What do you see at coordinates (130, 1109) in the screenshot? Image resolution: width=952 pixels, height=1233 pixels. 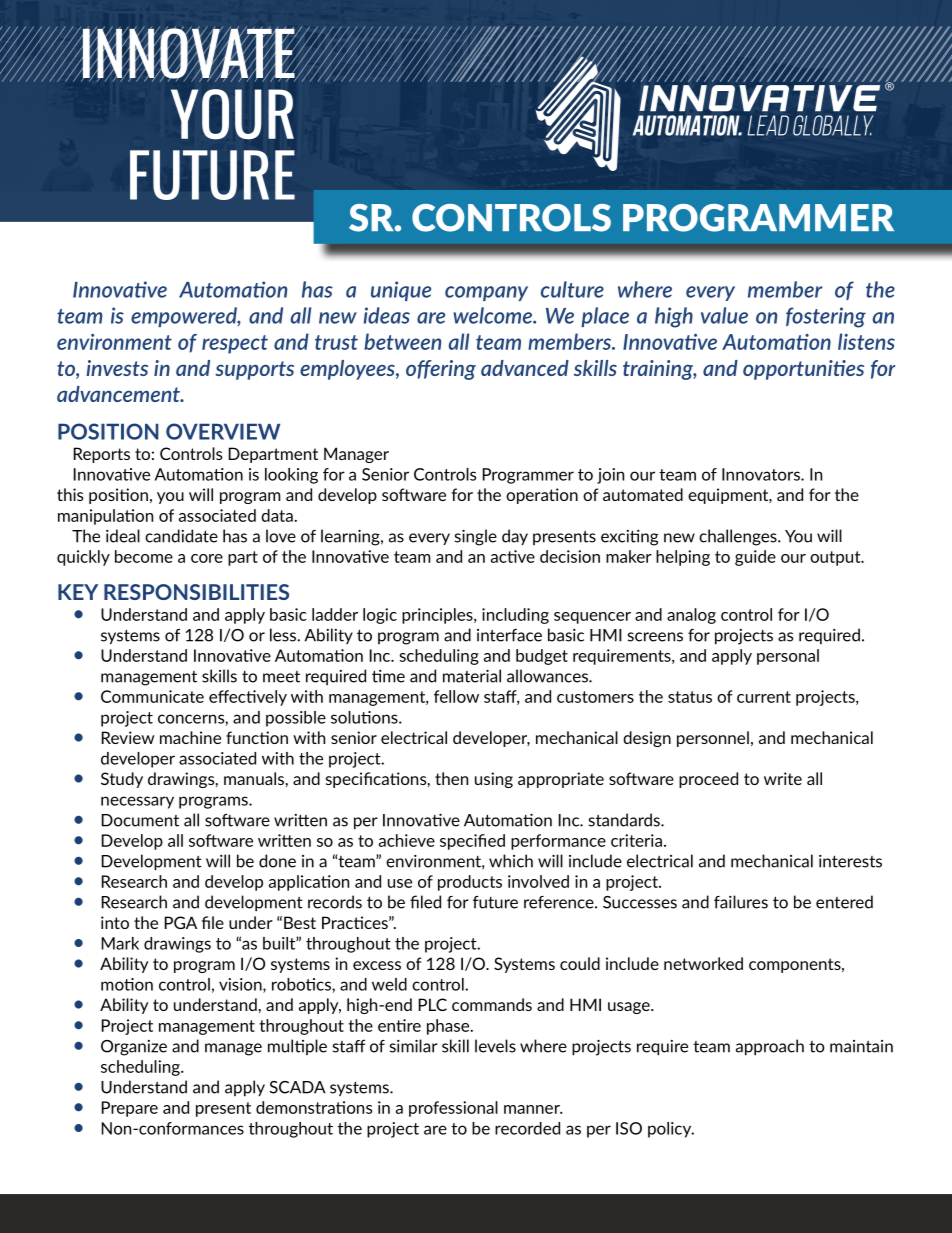 I see `Prepare` at bounding box center [130, 1109].
